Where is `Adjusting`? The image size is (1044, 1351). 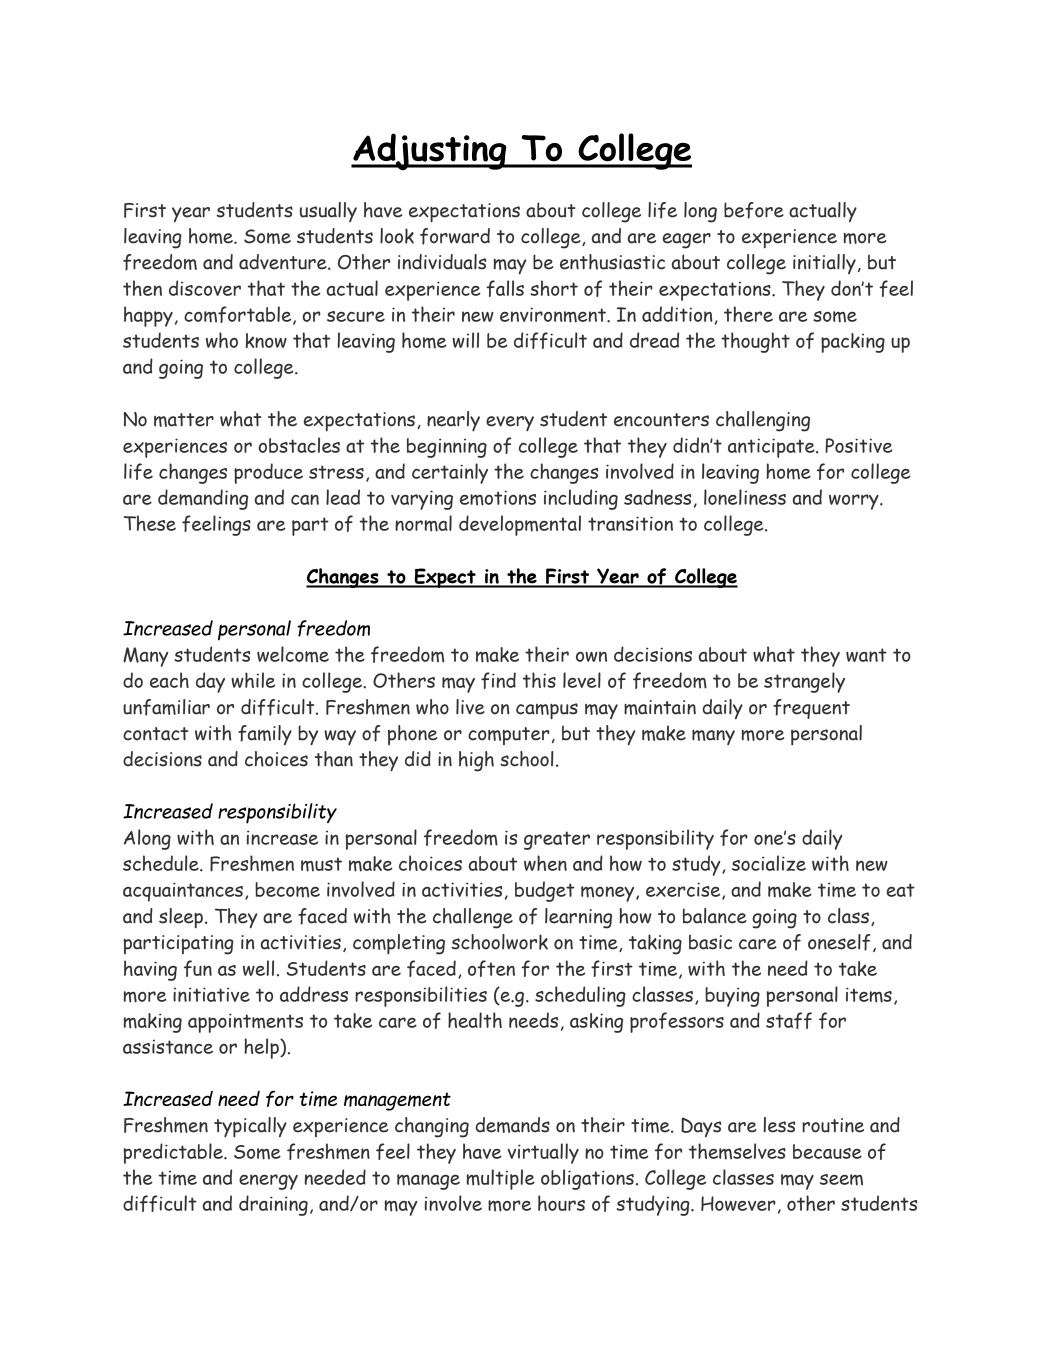
Adjusting is located at coordinates (430, 152).
